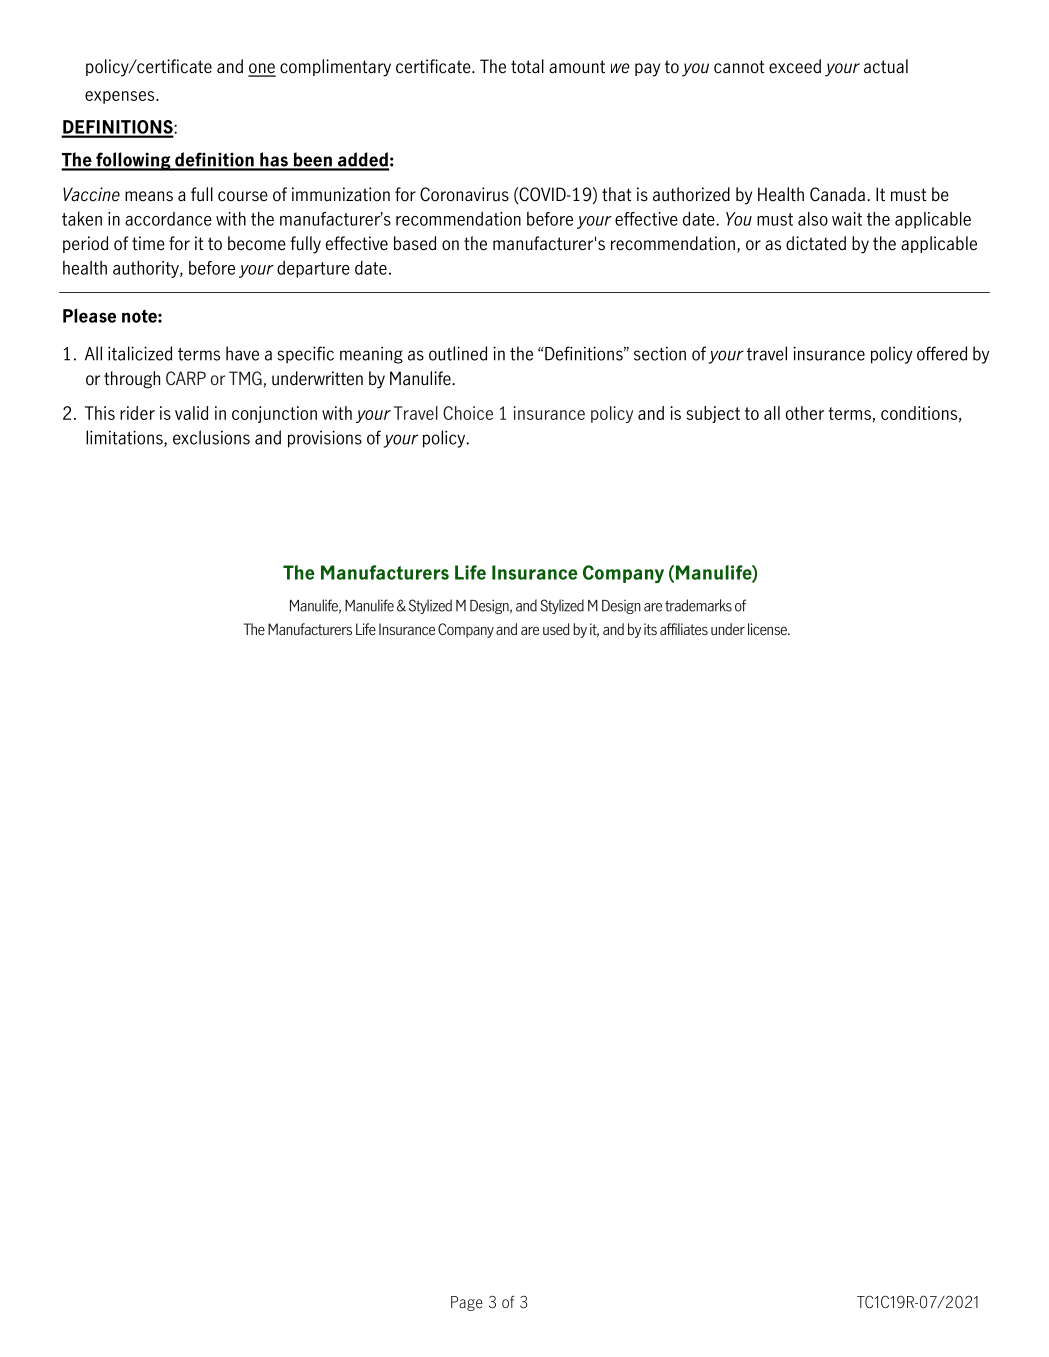  Describe the element at coordinates (467, 1303) in the screenshot. I see `Page` at that location.
